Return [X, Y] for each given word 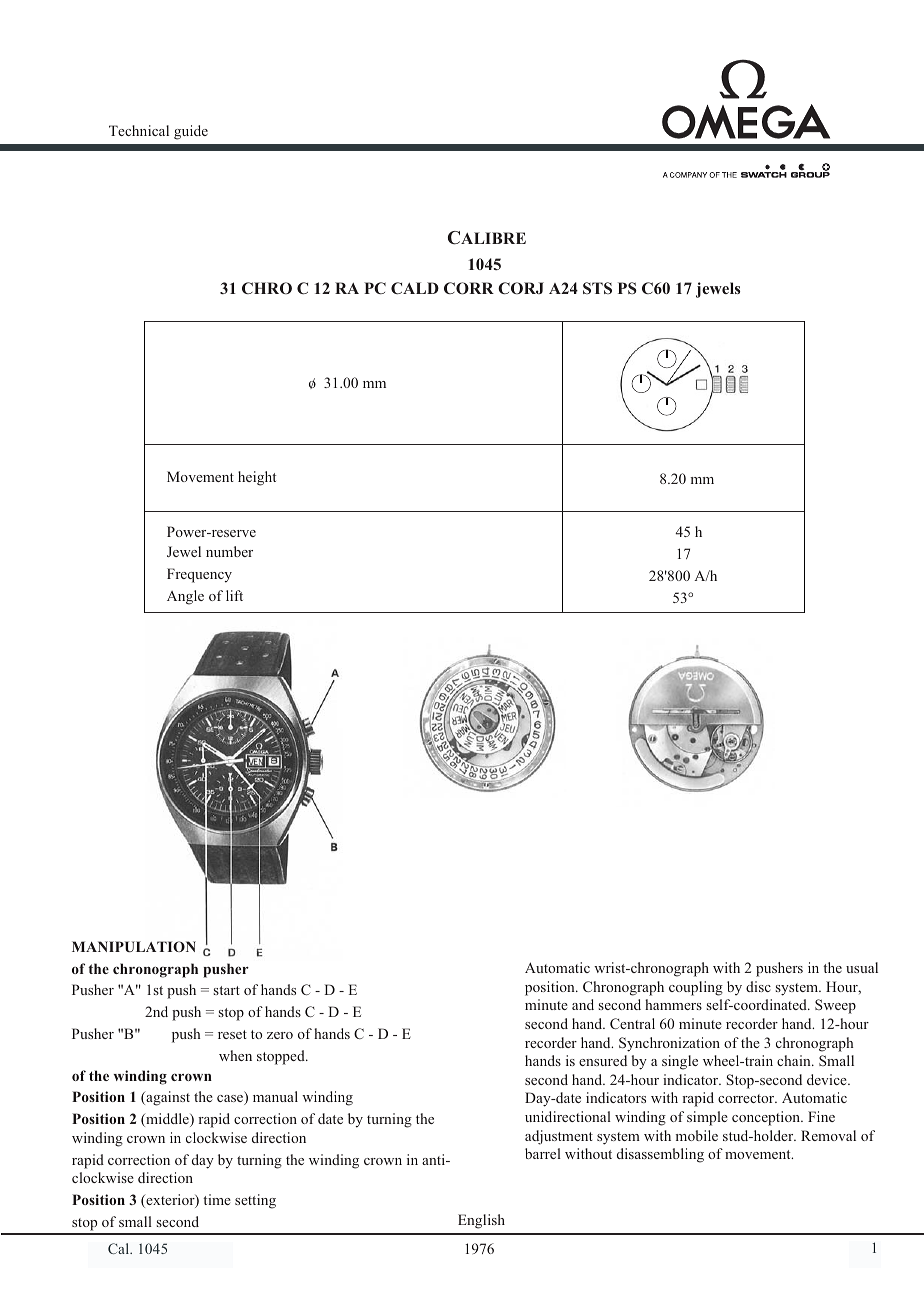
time [217, 1199]
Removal [828, 1135]
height [257, 478]
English [481, 1221]
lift [234, 595]
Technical [139, 130]
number [229, 551]
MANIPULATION [134, 946]
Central [632, 1023]
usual [862, 967]
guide [191, 132]
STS [597, 288]
